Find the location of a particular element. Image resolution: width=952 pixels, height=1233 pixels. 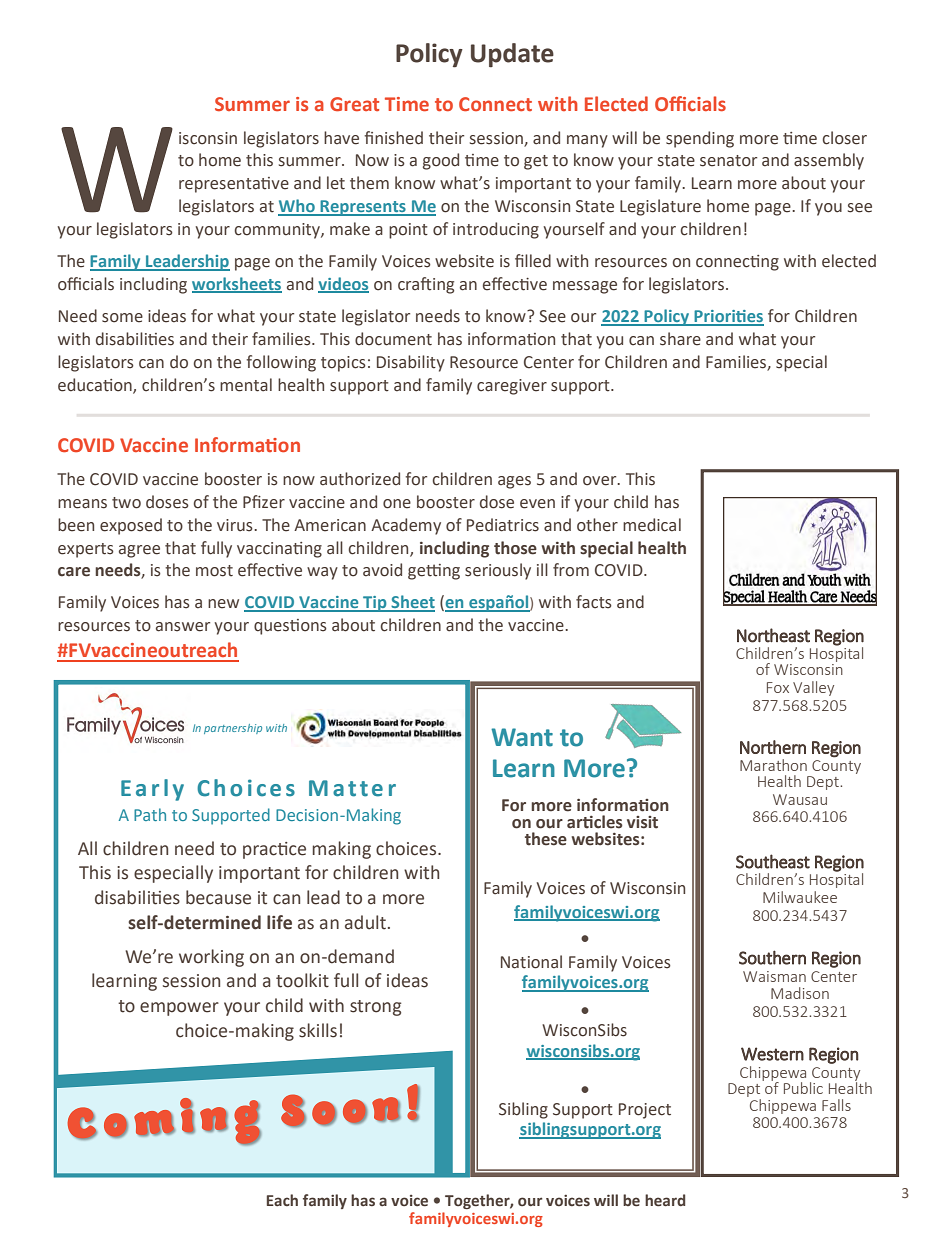

Update is located at coordinates (512, 55).
